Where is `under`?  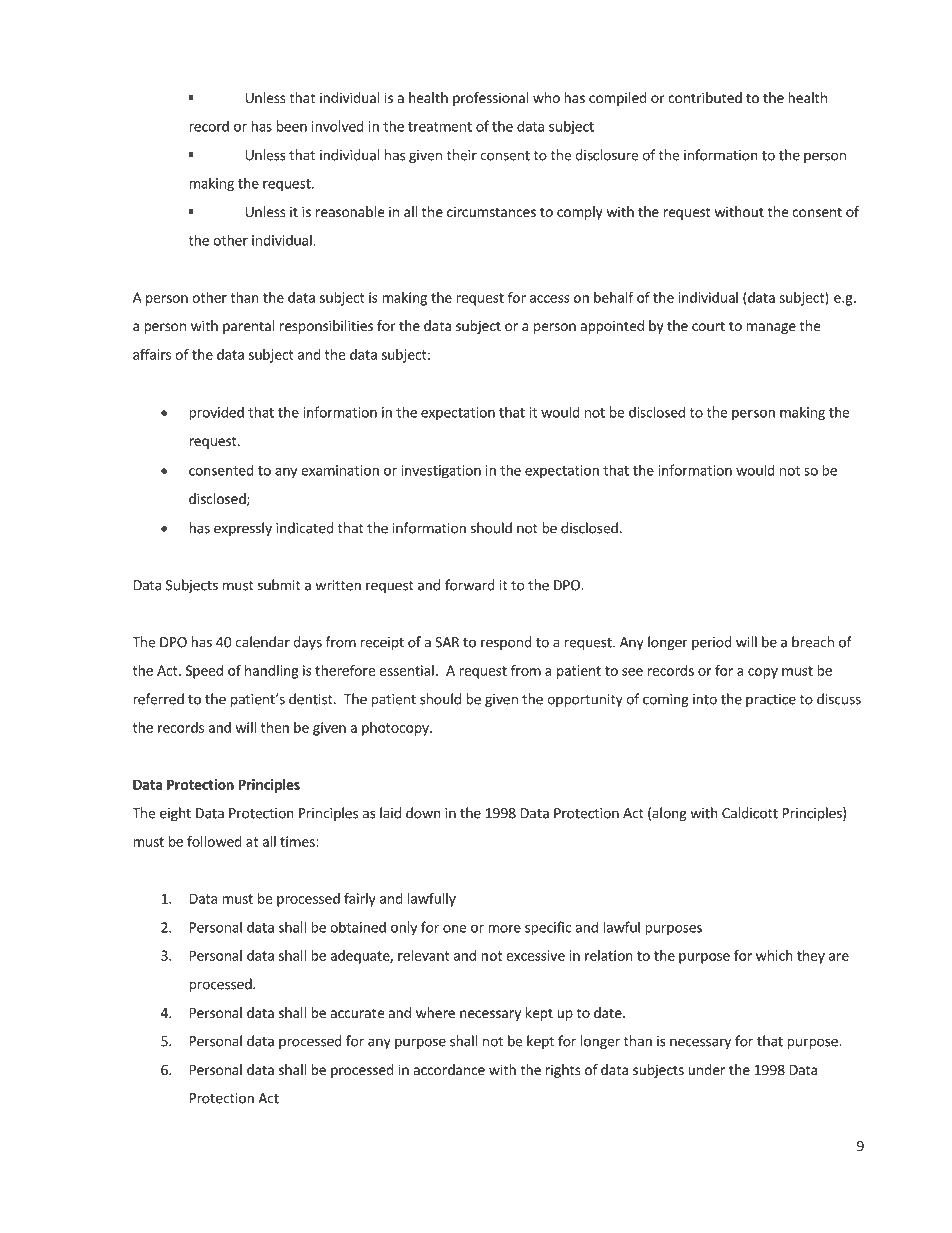
under is located at coordinates (706, 1069).
